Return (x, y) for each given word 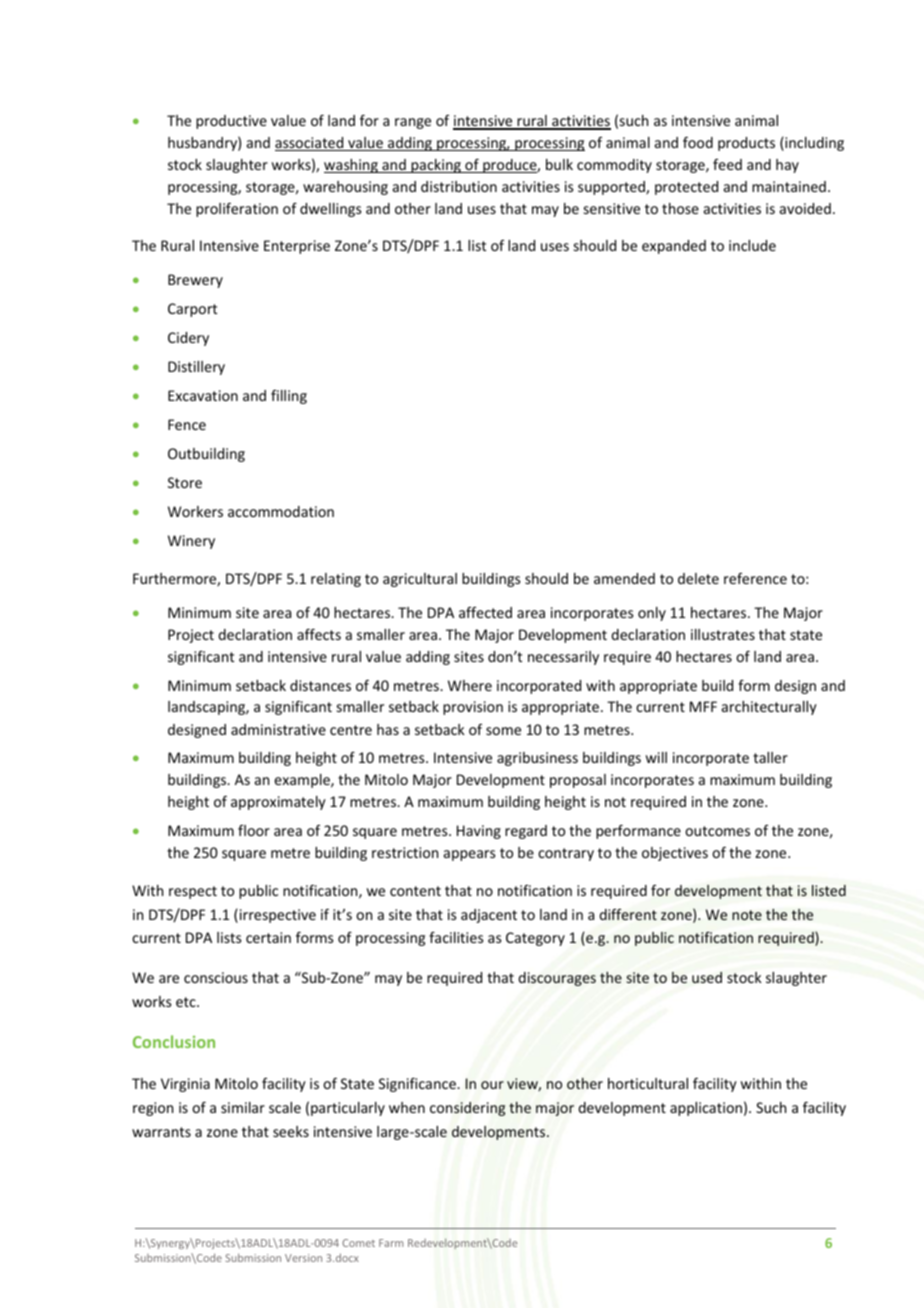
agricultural (420, 580)
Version (303, 1258)
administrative (278, 729)
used (707, 977)
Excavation (203, 395)
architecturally (769, 708)
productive (231, 122)
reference (755, 578)
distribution (459, 186)
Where (470, 685)
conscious (216, 977)
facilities (456, 937)
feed (727, 164)
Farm (391, 1243)
